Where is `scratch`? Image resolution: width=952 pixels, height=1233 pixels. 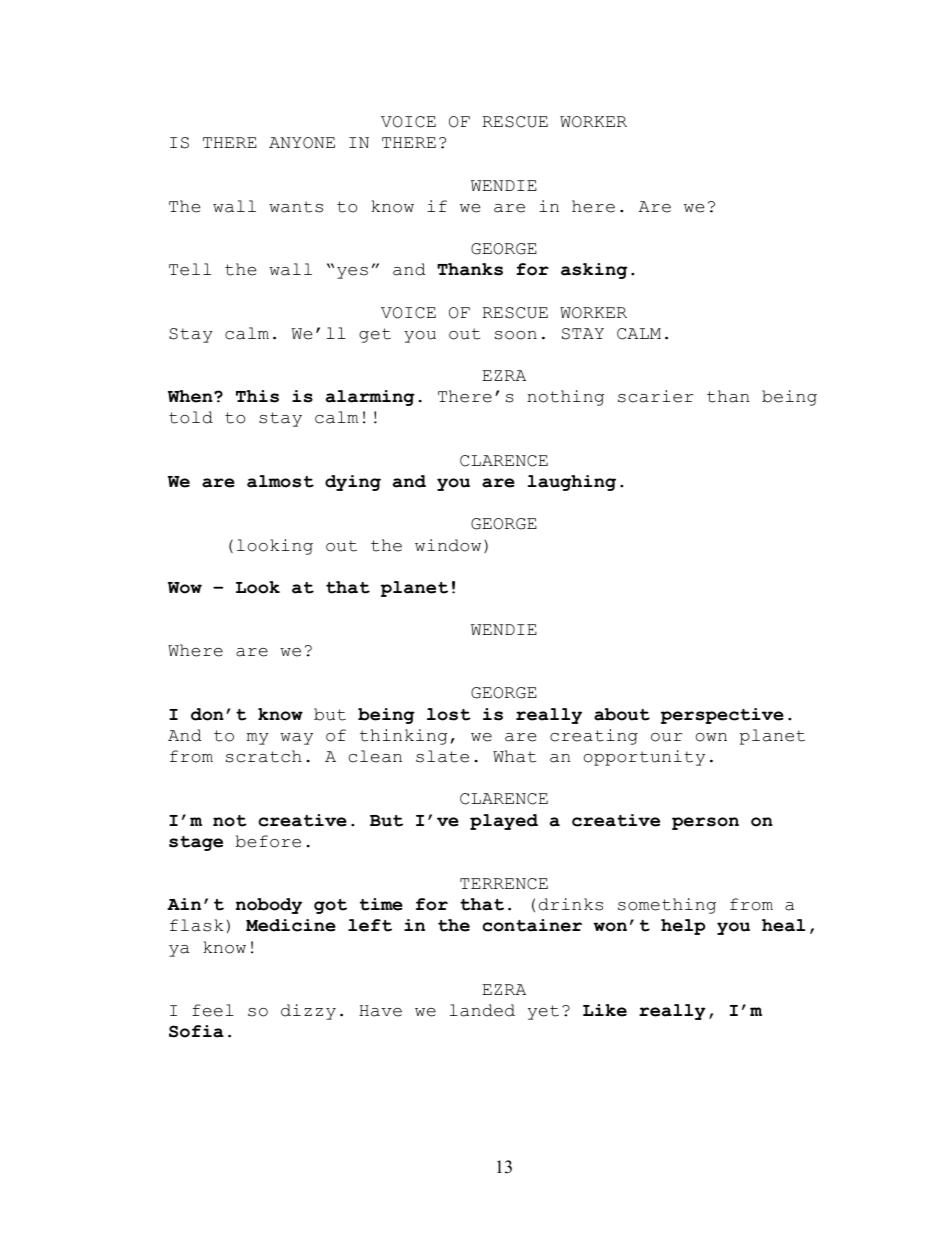 scratch is located at coordinates (264, 756).
